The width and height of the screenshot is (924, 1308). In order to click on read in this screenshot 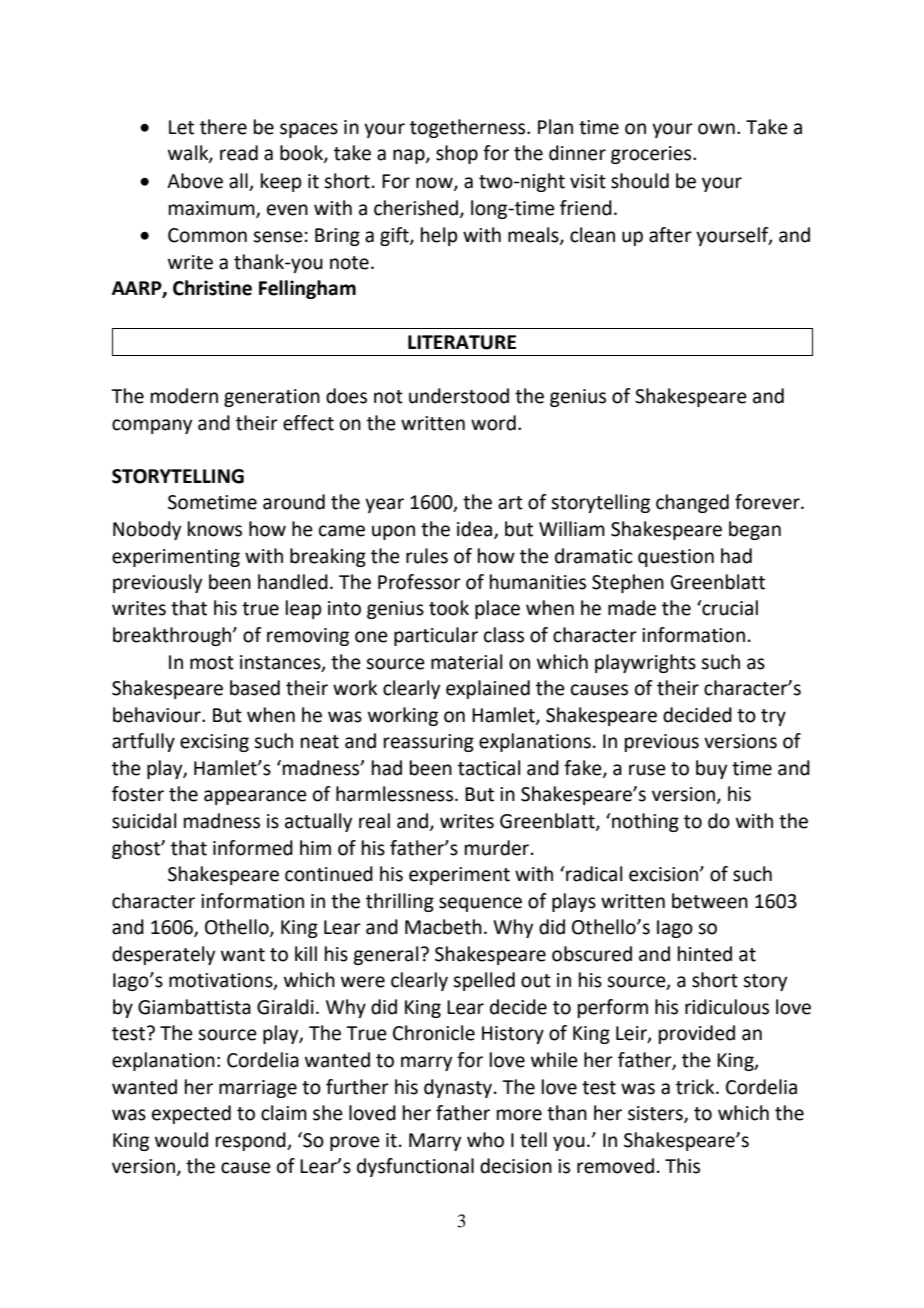, I will do `click(239, 153)`.
